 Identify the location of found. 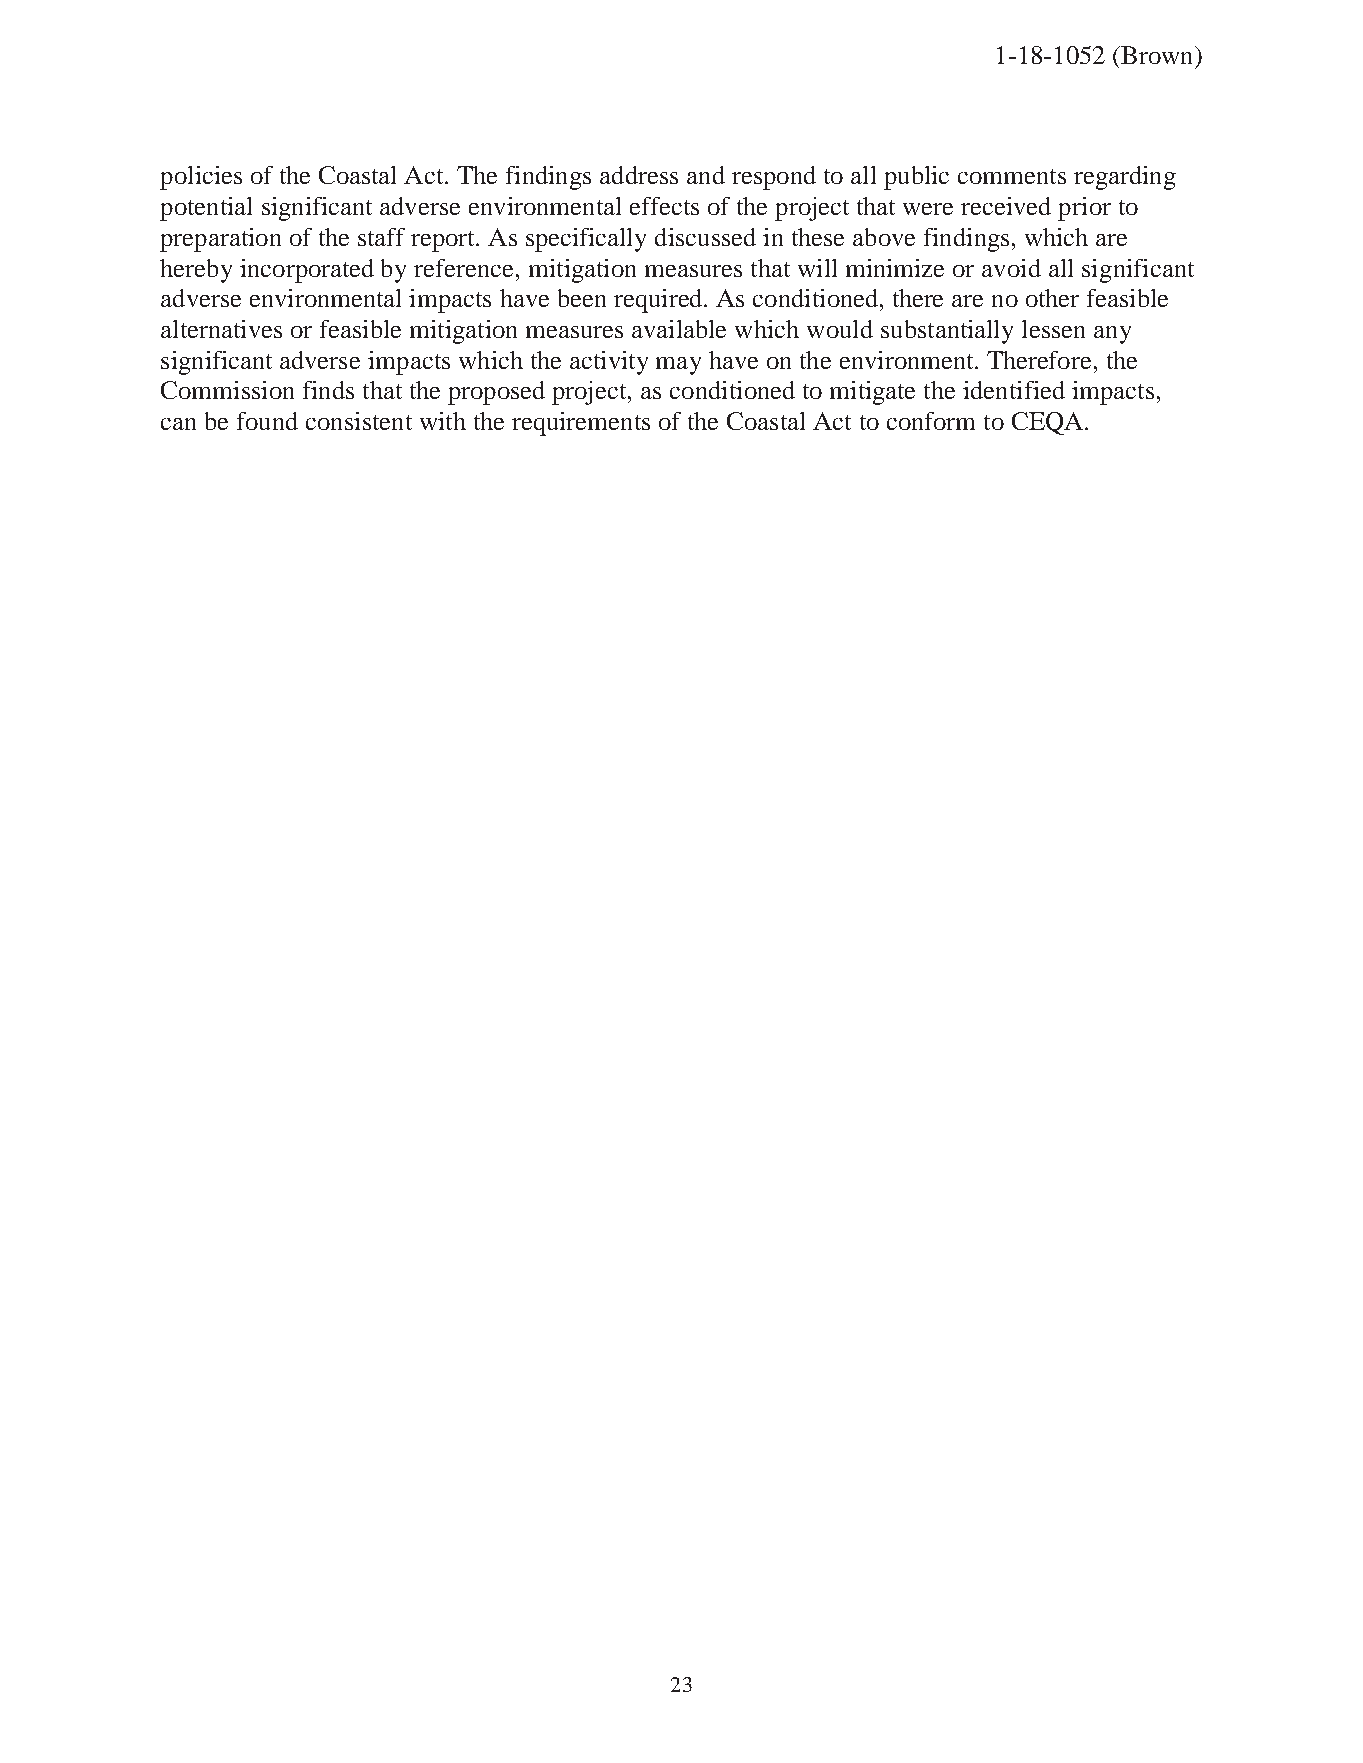
(267, 421).
